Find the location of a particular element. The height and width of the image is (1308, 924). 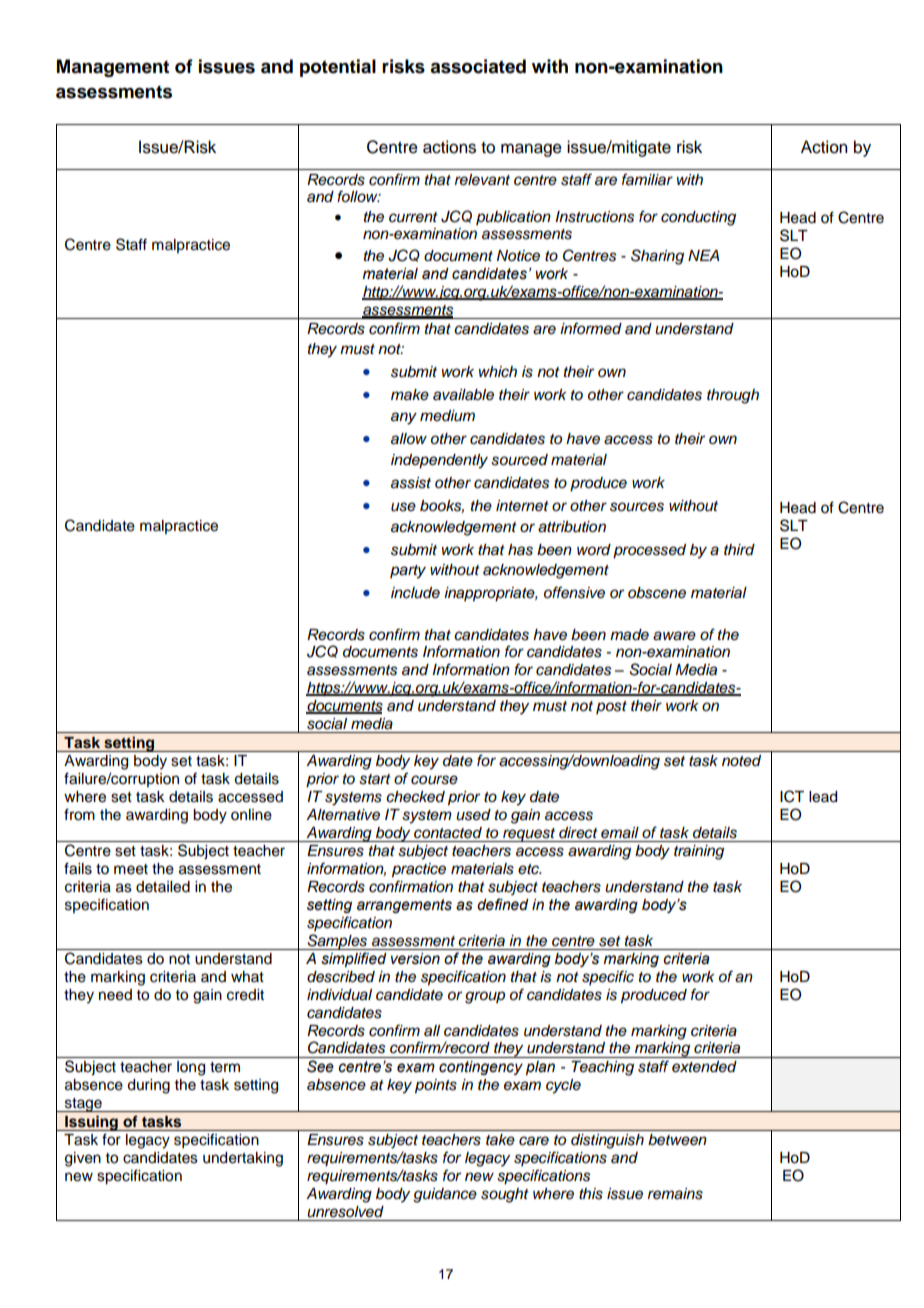

training is located at coordinates (699, 852).
